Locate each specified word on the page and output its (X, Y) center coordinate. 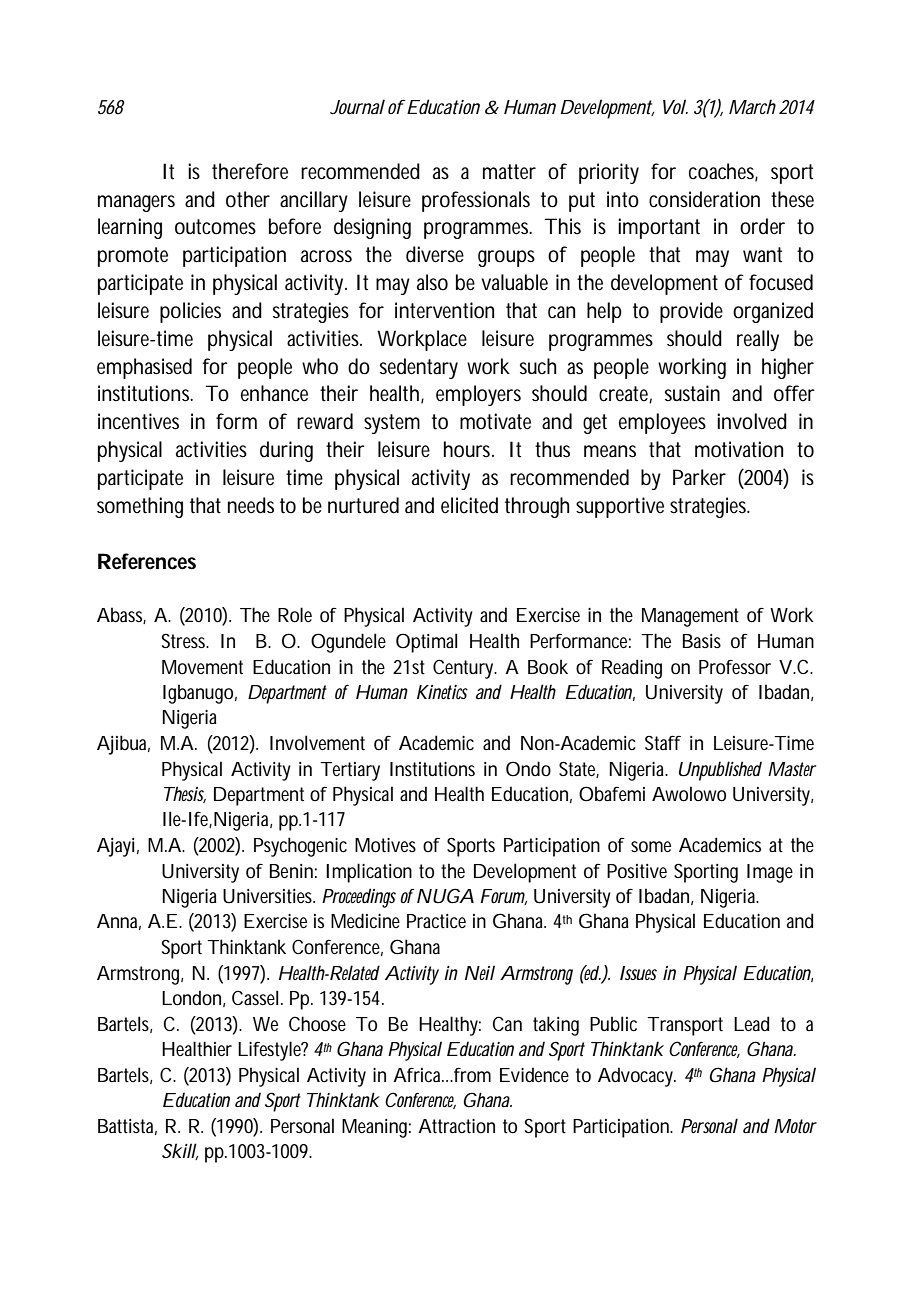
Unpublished (720, 771)
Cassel (255, 997)
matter (509, 172)
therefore (250, 171)
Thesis (185, 794)
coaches (723, 172)
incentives (138, 421)
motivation (739, 449)
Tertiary (350, 771)
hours (469, 449)
